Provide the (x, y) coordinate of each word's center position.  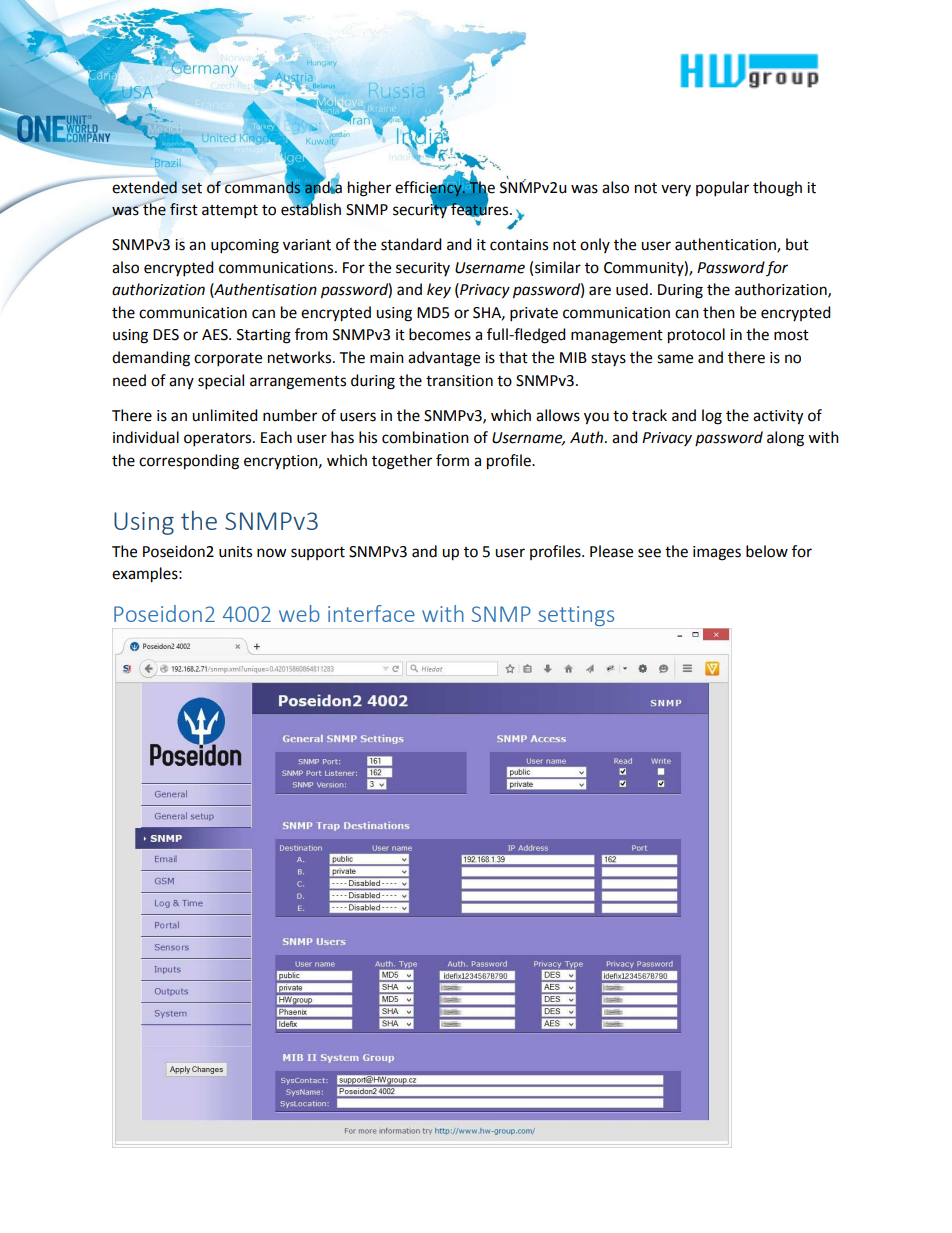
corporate (228, 360)
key (439, 290)
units (235, 552)
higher (369, 189)
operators (219, 440)
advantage (444, 359)
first (184, 209)
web (299, 613)
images (717, 553)
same (675, 359)
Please (611, 551)
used (632, 289)
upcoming (245, 246)
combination (425, 437)
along (785, 439)
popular (722, 189)
